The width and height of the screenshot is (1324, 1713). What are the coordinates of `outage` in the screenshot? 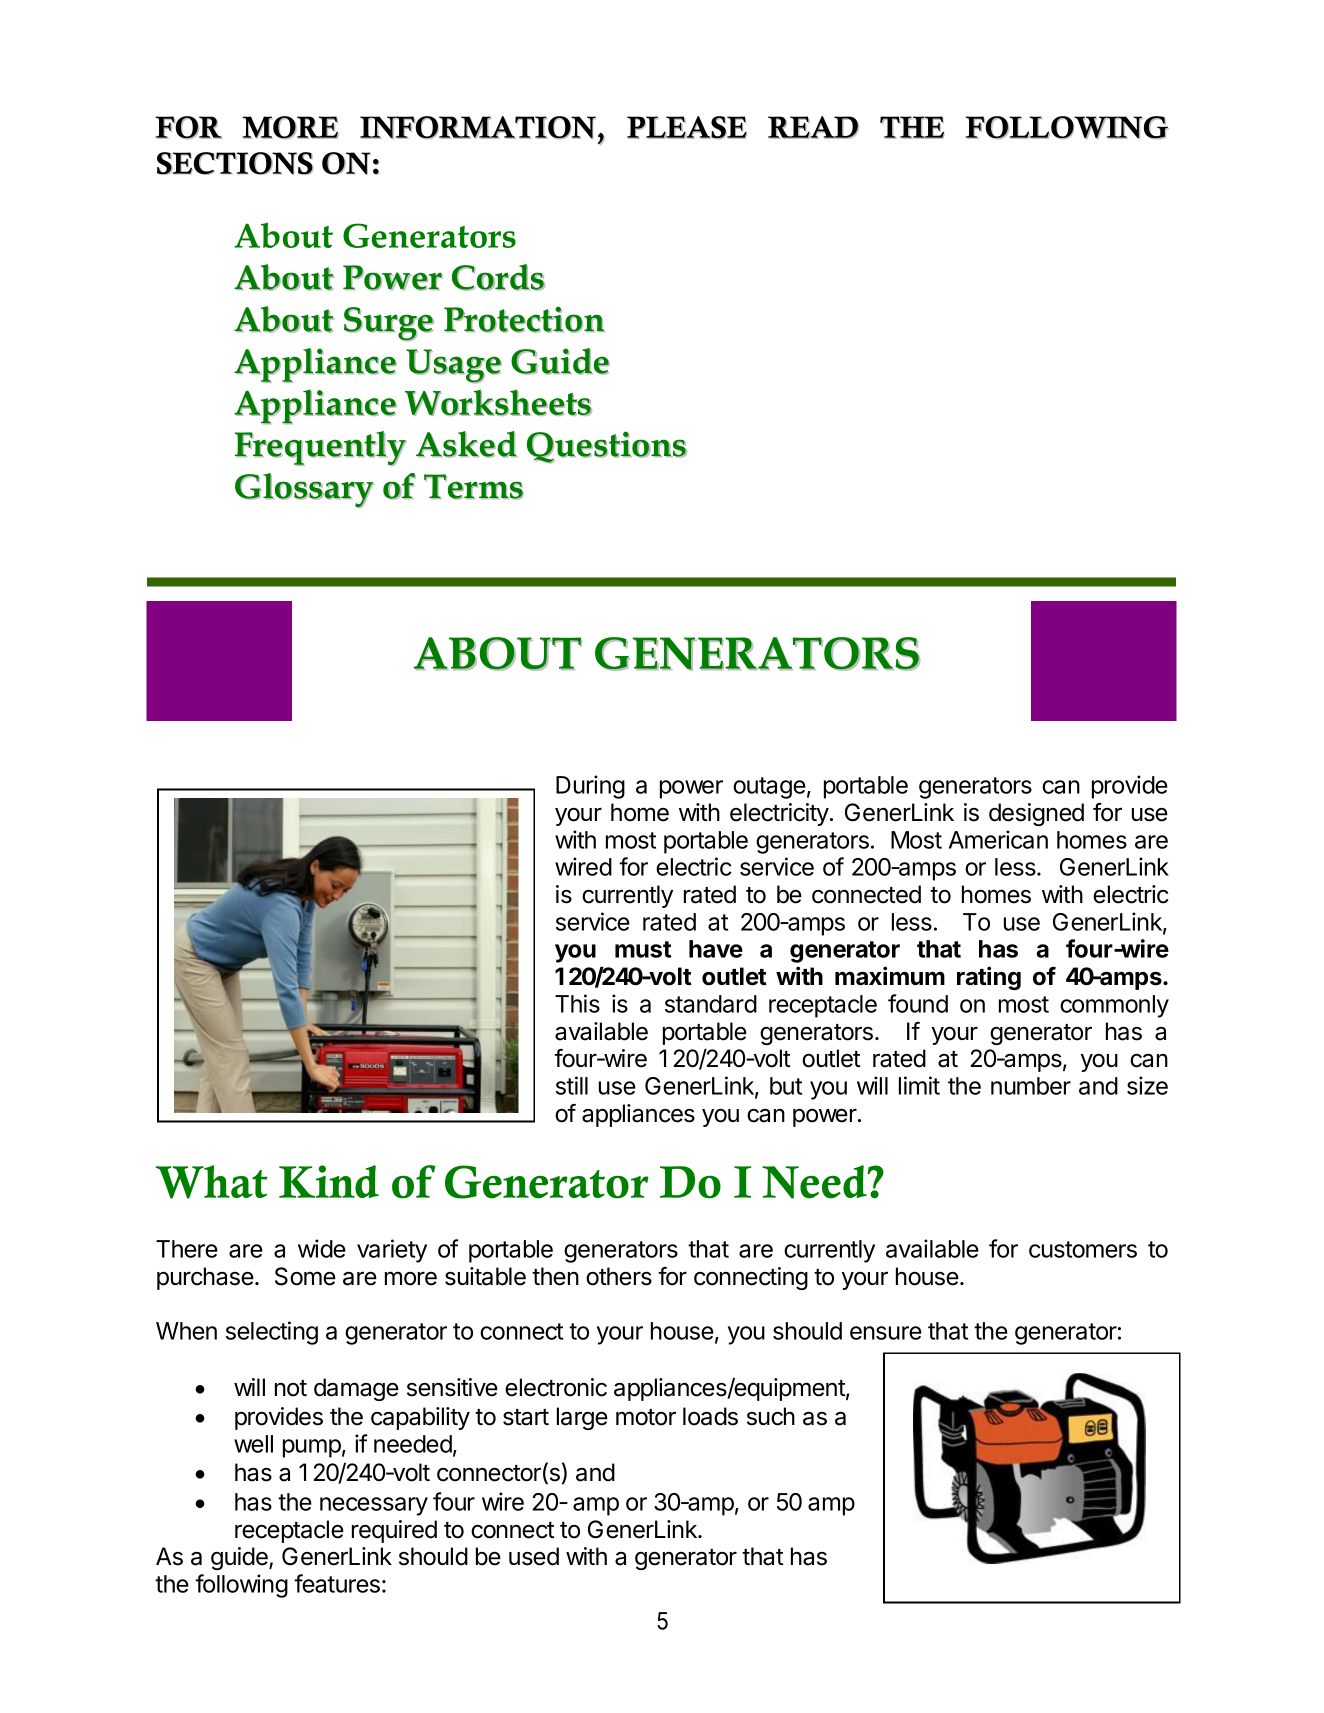 It's located at (769, 788).
